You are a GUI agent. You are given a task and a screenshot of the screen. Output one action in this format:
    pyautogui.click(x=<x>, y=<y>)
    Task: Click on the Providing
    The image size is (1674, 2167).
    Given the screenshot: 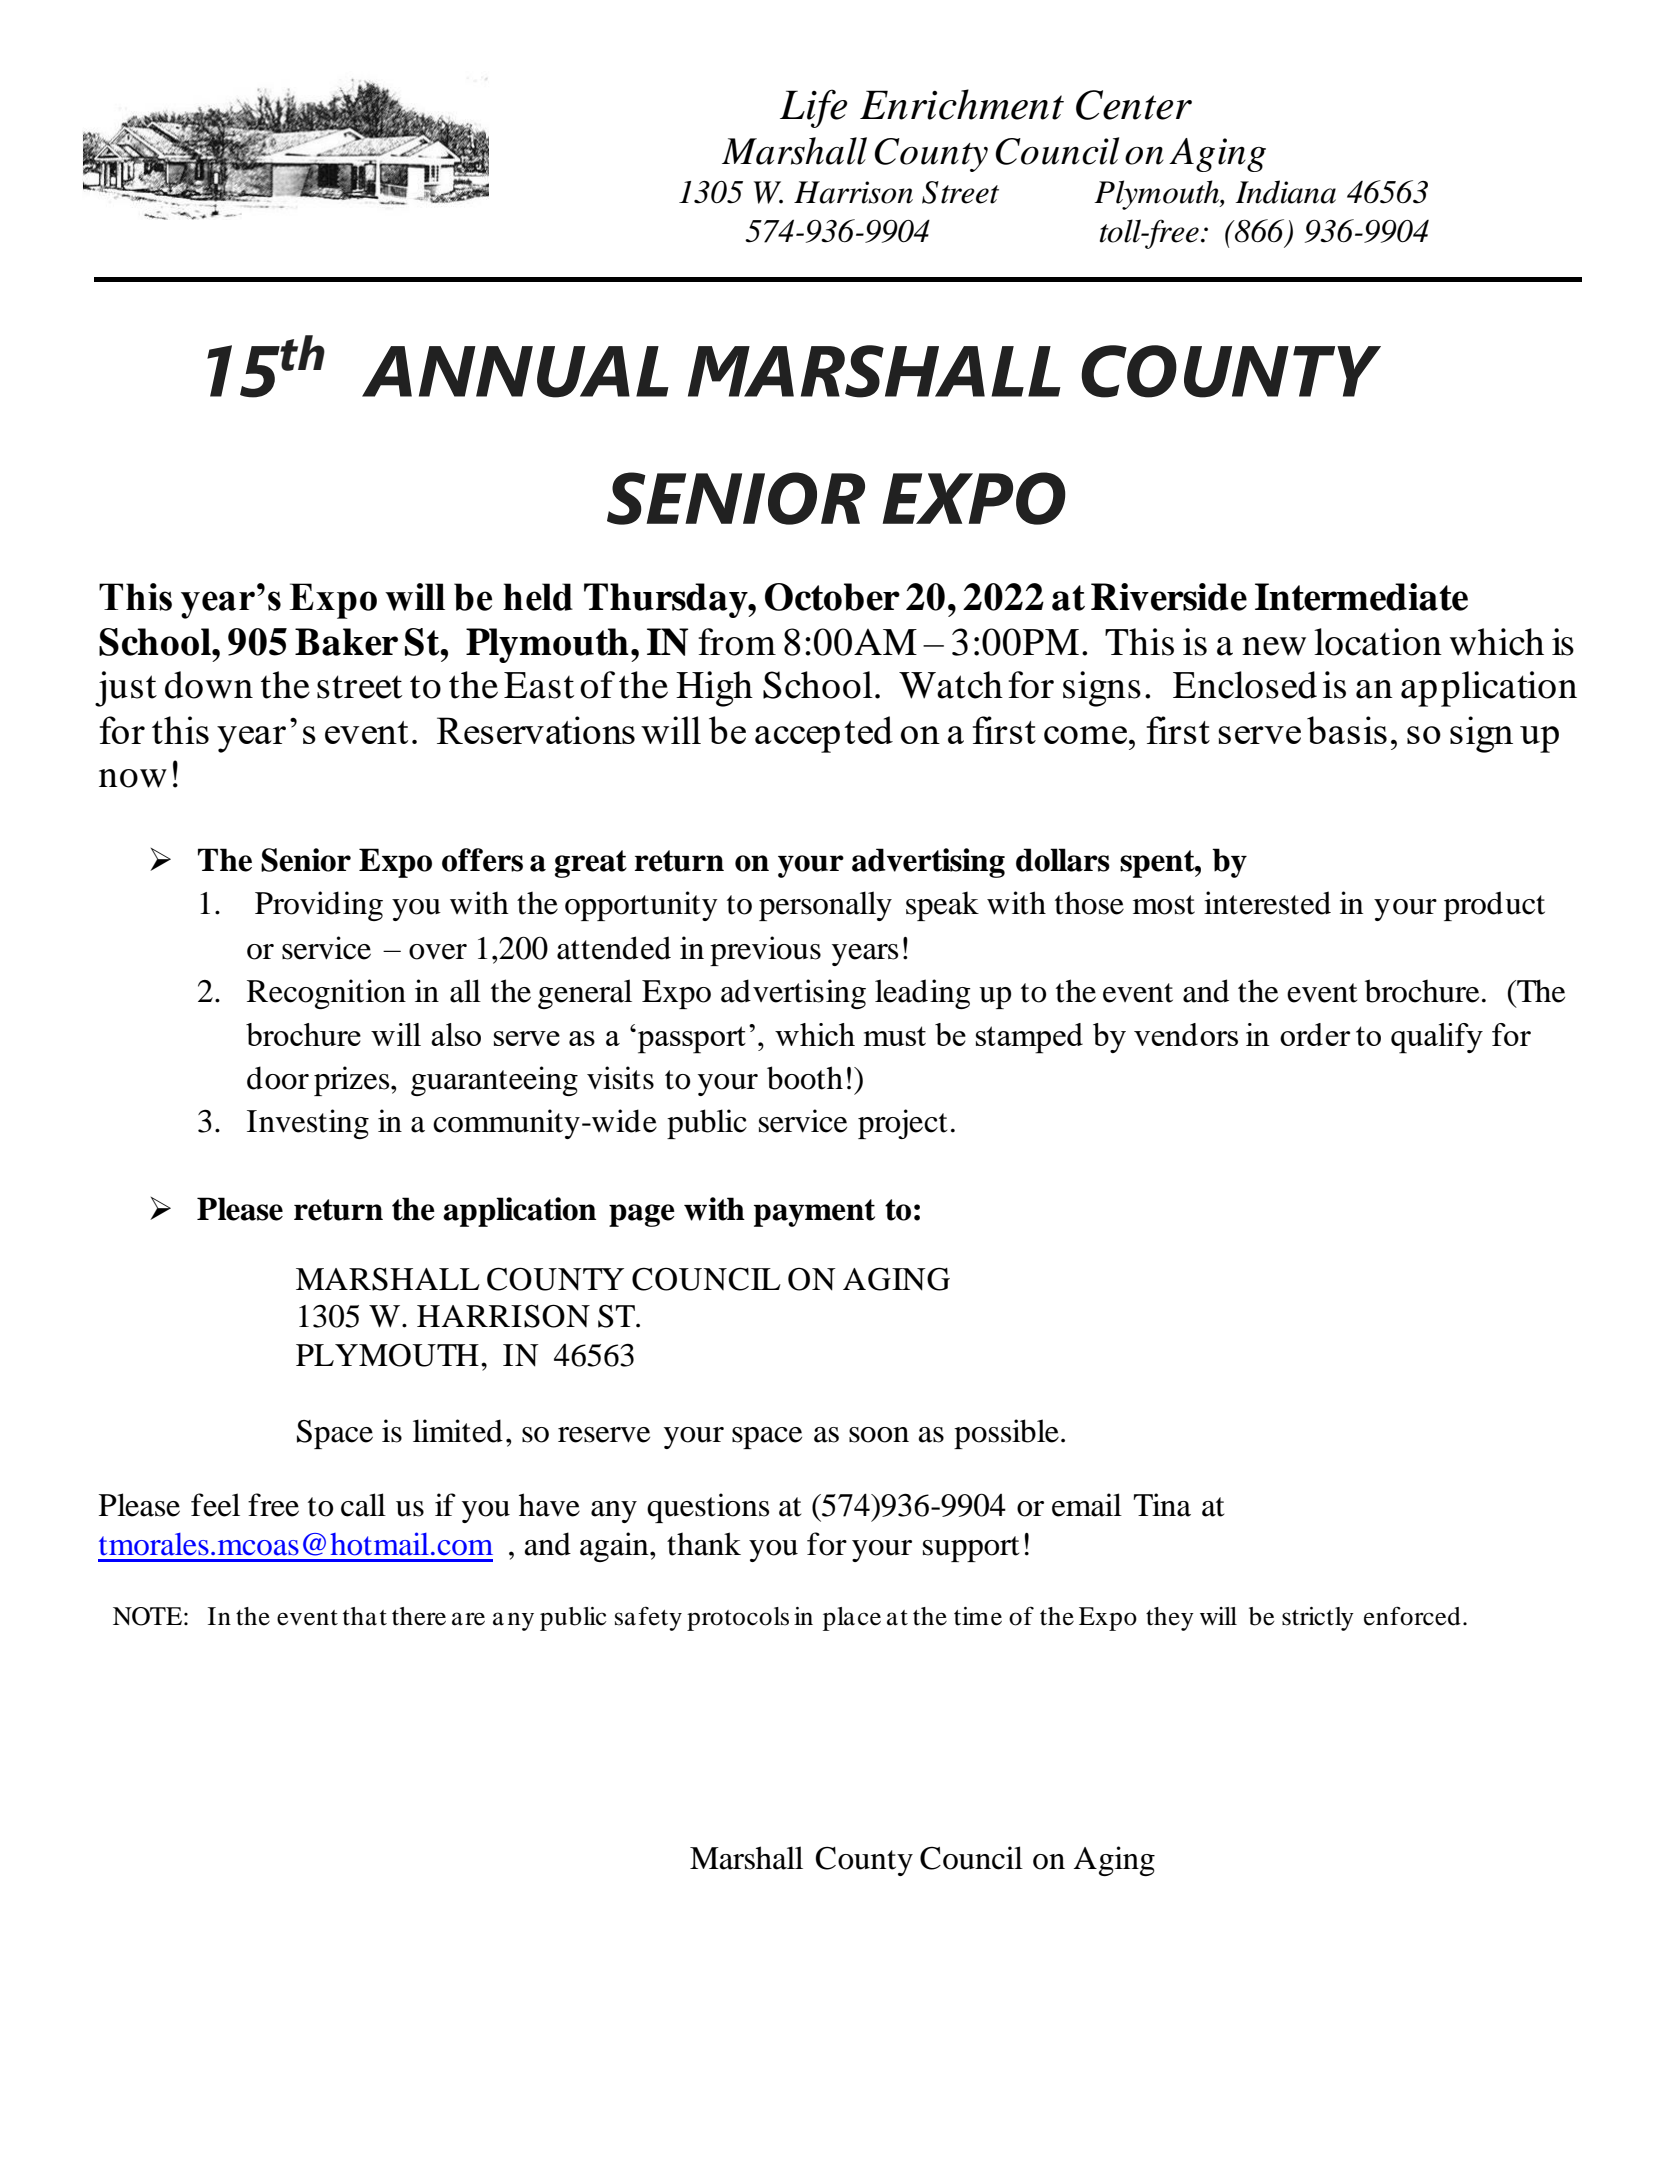 What is the action you would take?
    pyautogui.click(x=319, y=906)
